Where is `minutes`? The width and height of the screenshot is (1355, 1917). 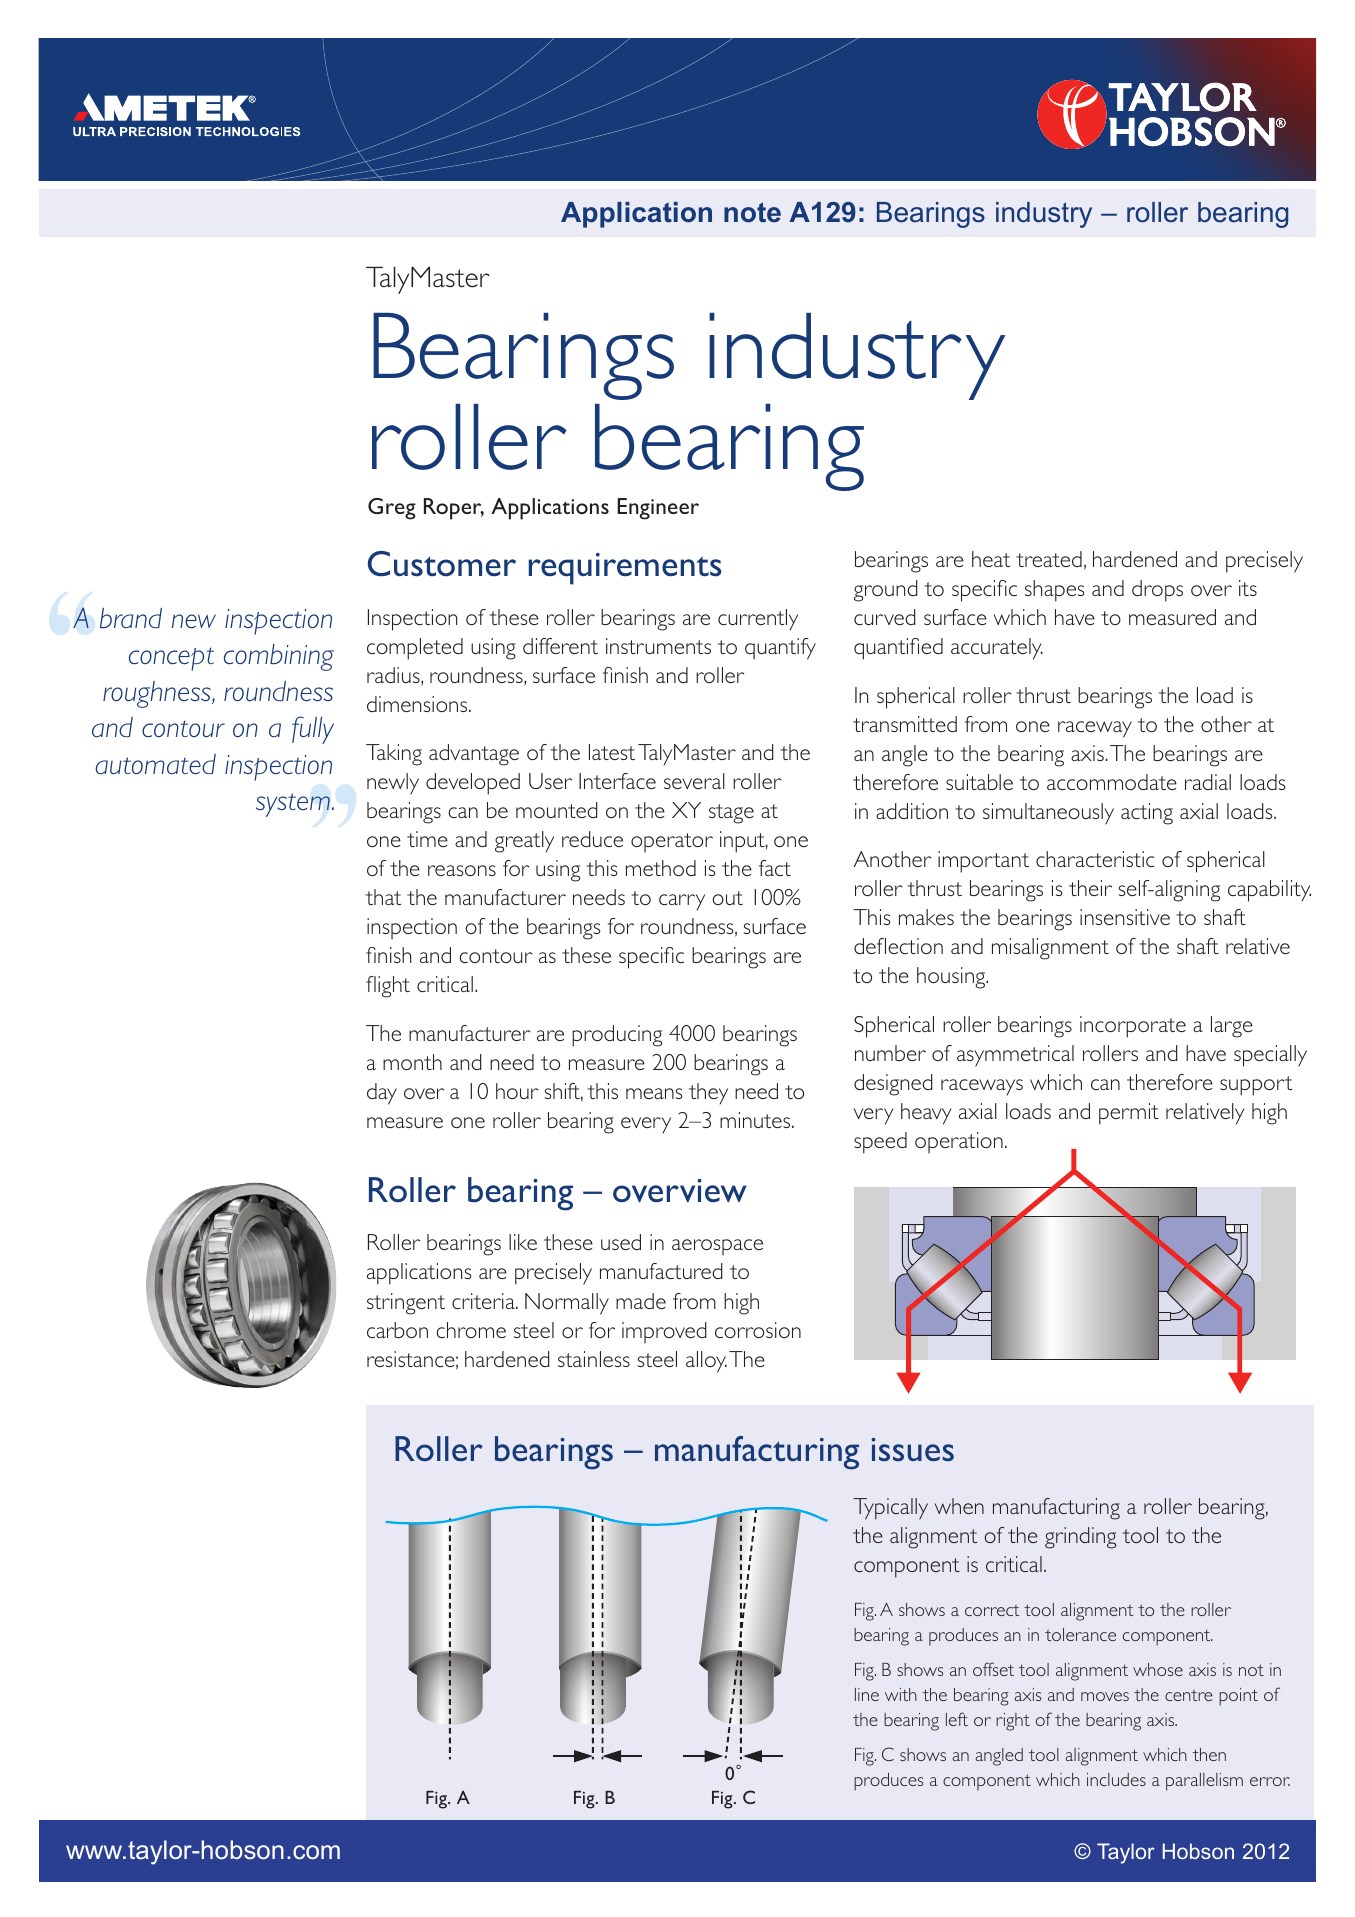 minutes is located at coordinates (756, 1120).
